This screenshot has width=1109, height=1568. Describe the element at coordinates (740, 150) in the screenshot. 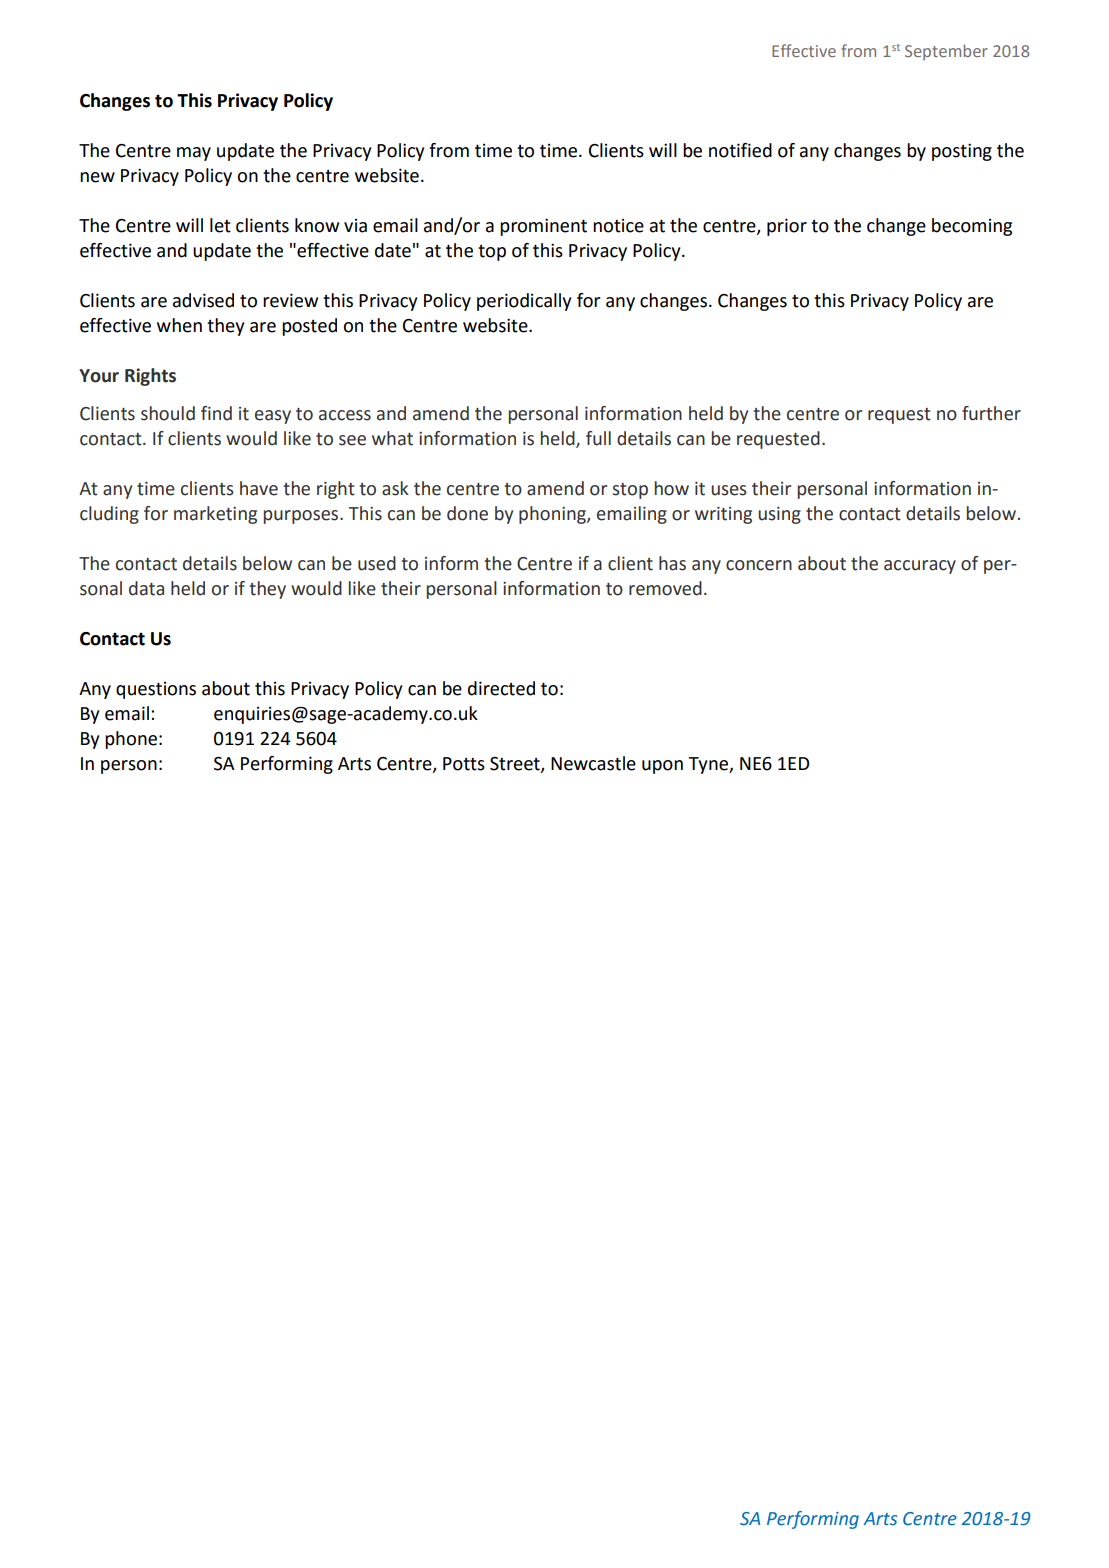

I see `notified` at that location.
